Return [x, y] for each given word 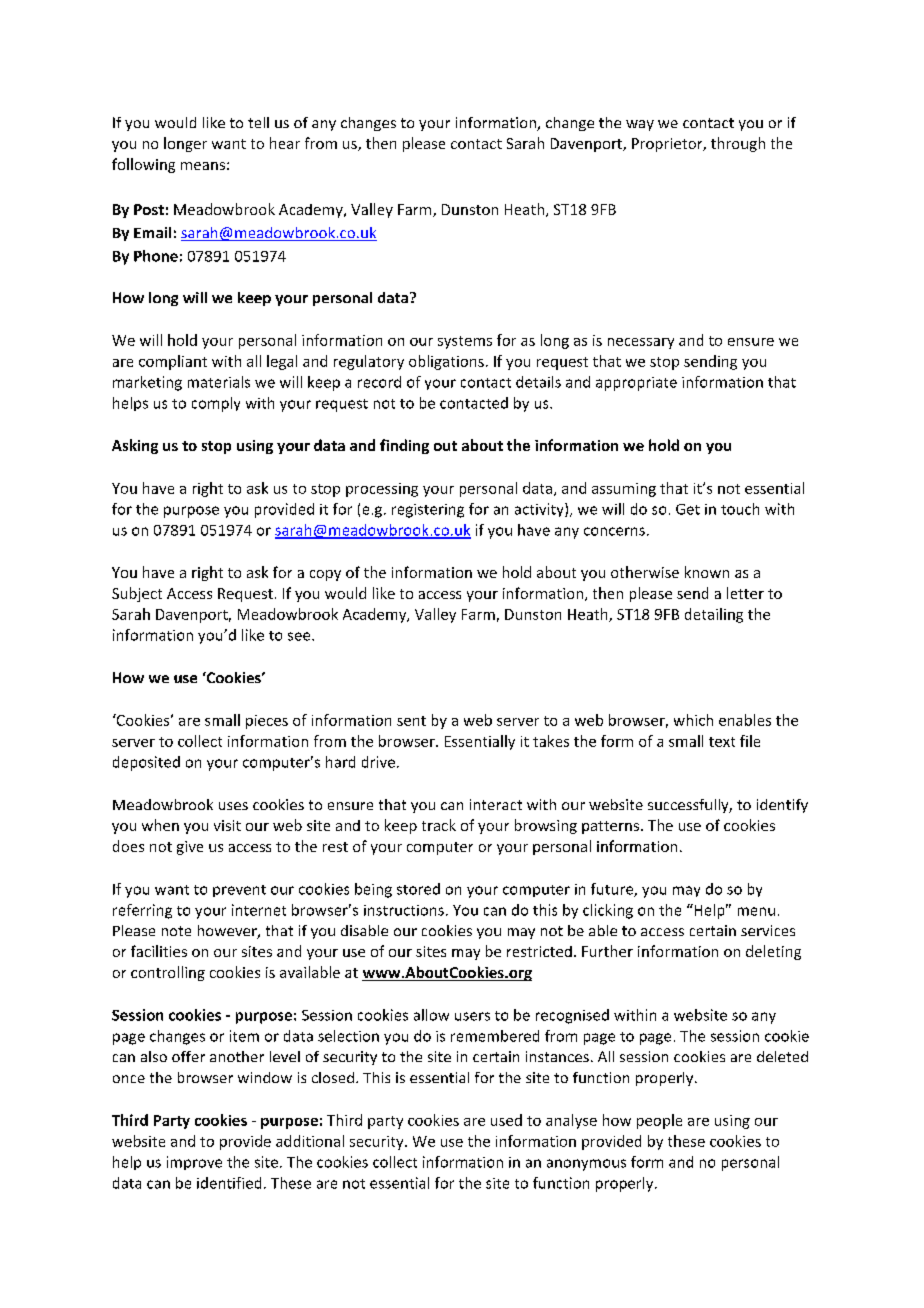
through [738, 144]
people [659, 1121]
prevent [239, 891]
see [300, 636]
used [506, 1120]
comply [216, 404]
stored [418, 889]
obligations [446, 362]
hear [285, 143]
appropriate [636, 384]
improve [194, 1163]
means [203, 166]
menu [756, 911]
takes [551, 741]
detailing [714, 615]
